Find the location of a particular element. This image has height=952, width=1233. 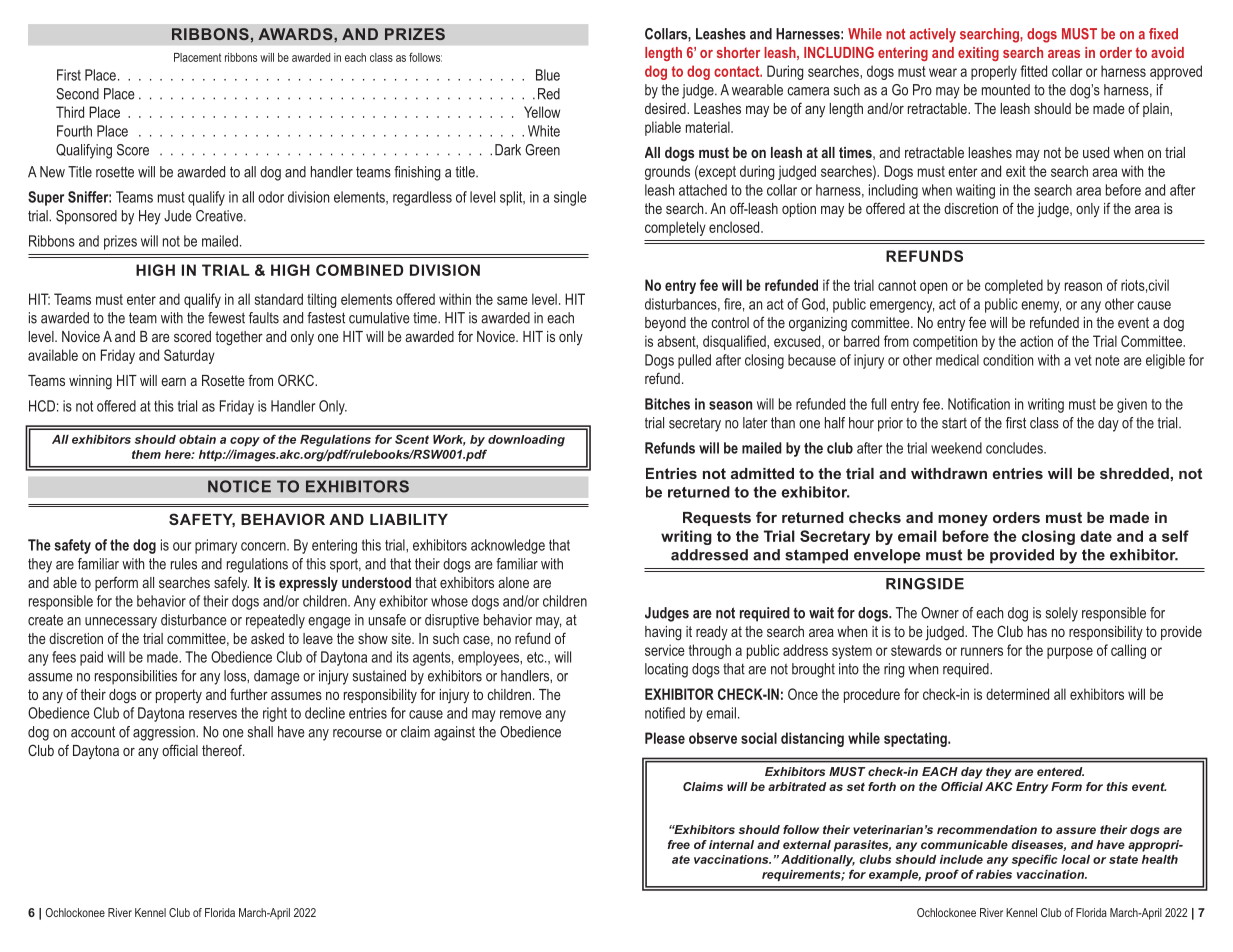

aggression is located at coordinates (165, 733).
